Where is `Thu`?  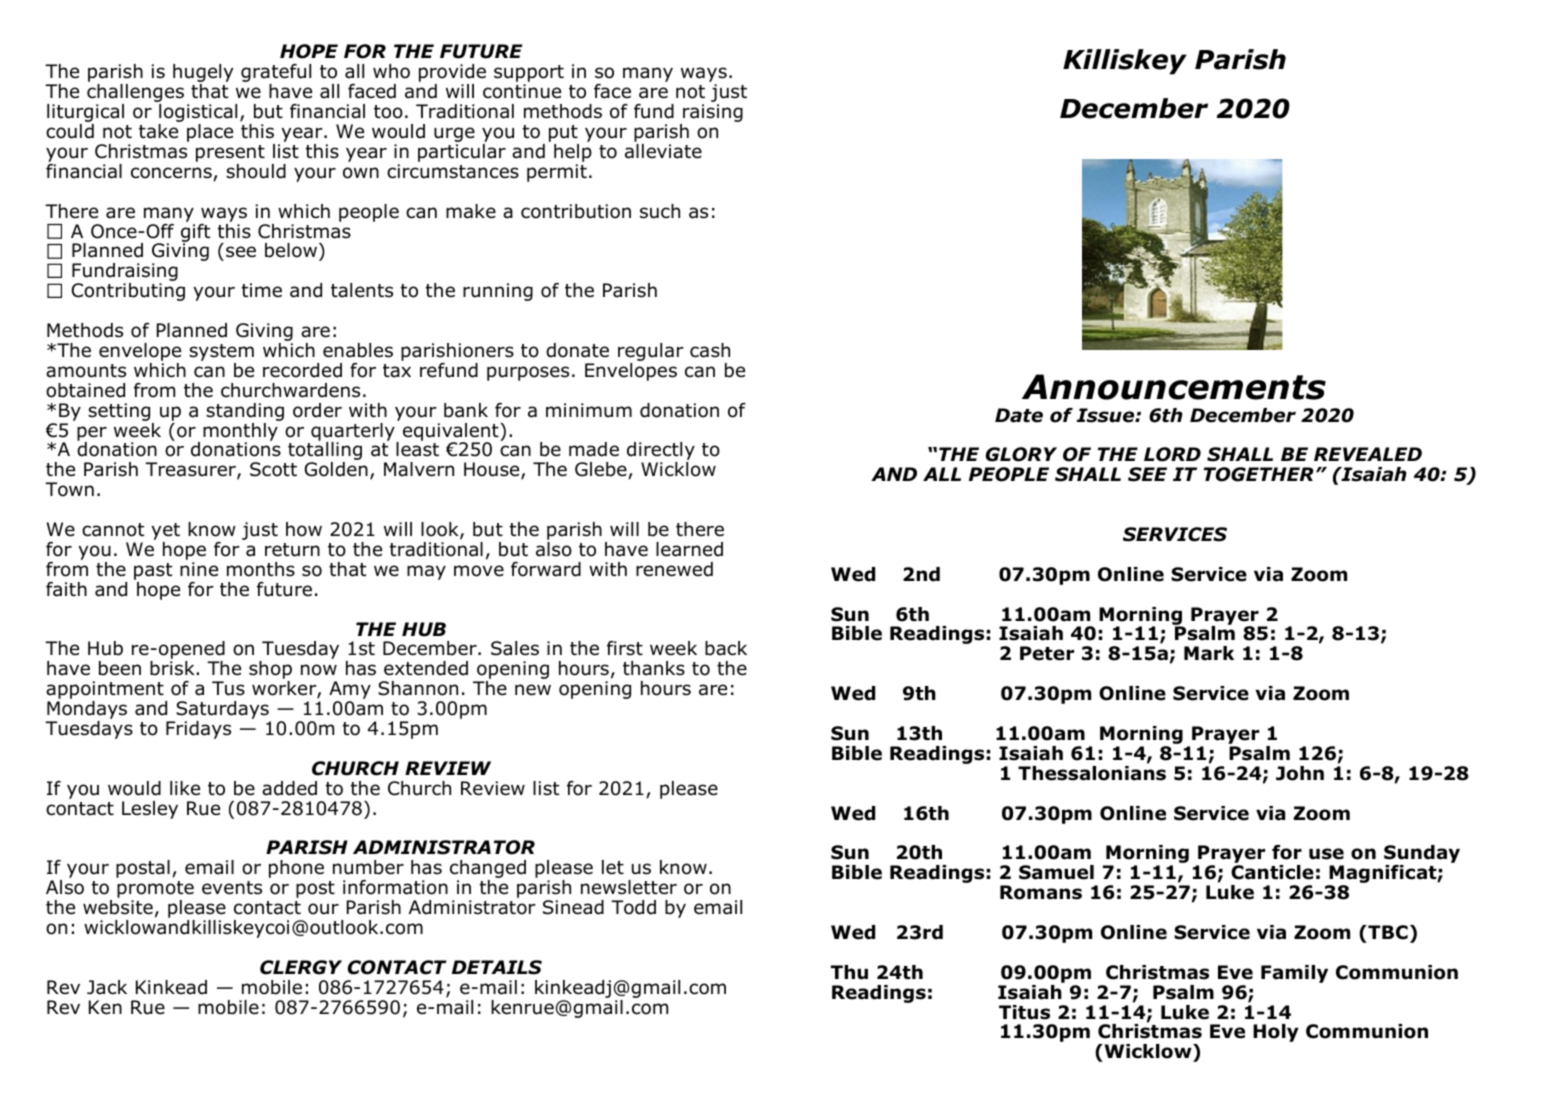
Thu is located at coordinates (849, 972).
